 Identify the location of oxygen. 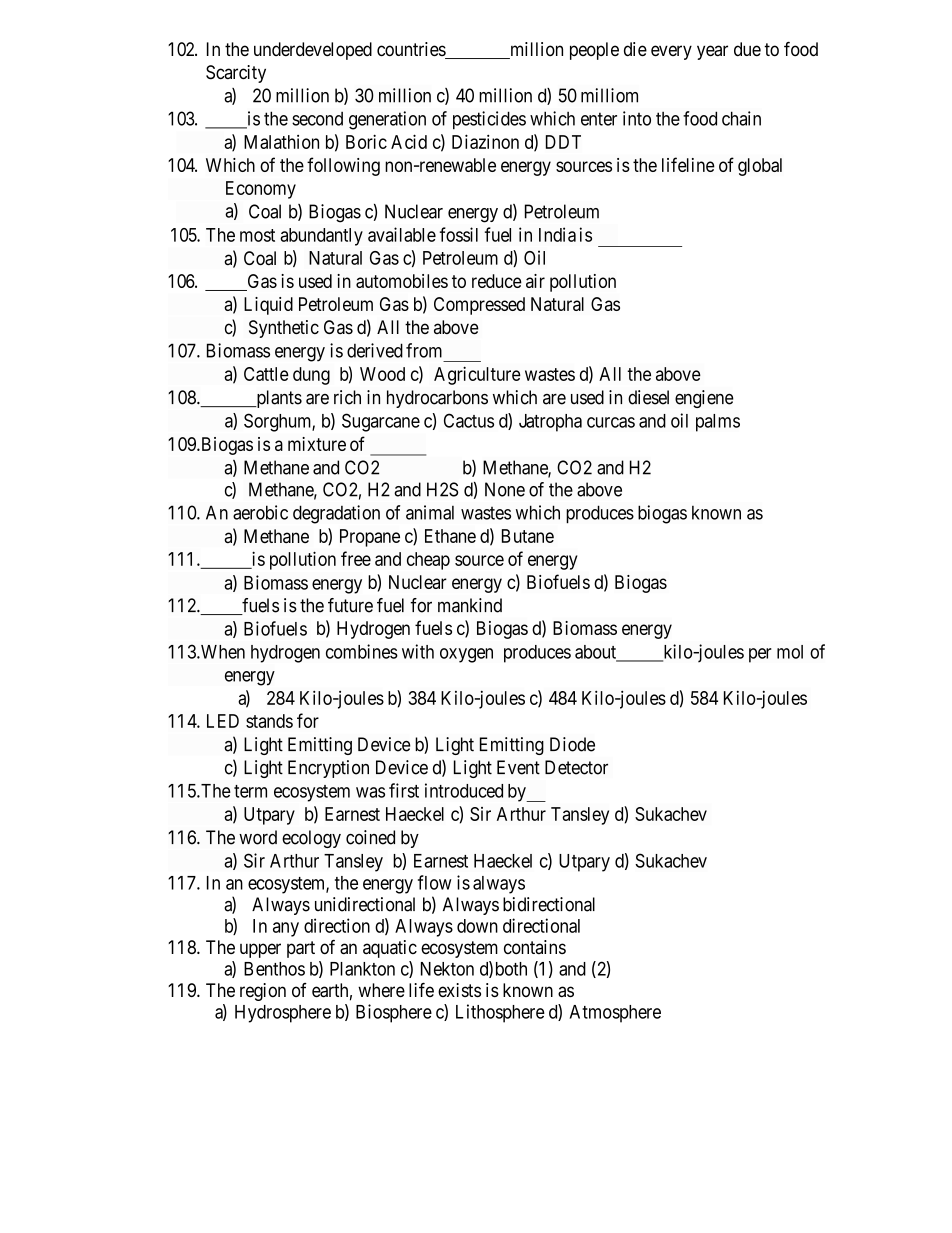
(466, 655).
